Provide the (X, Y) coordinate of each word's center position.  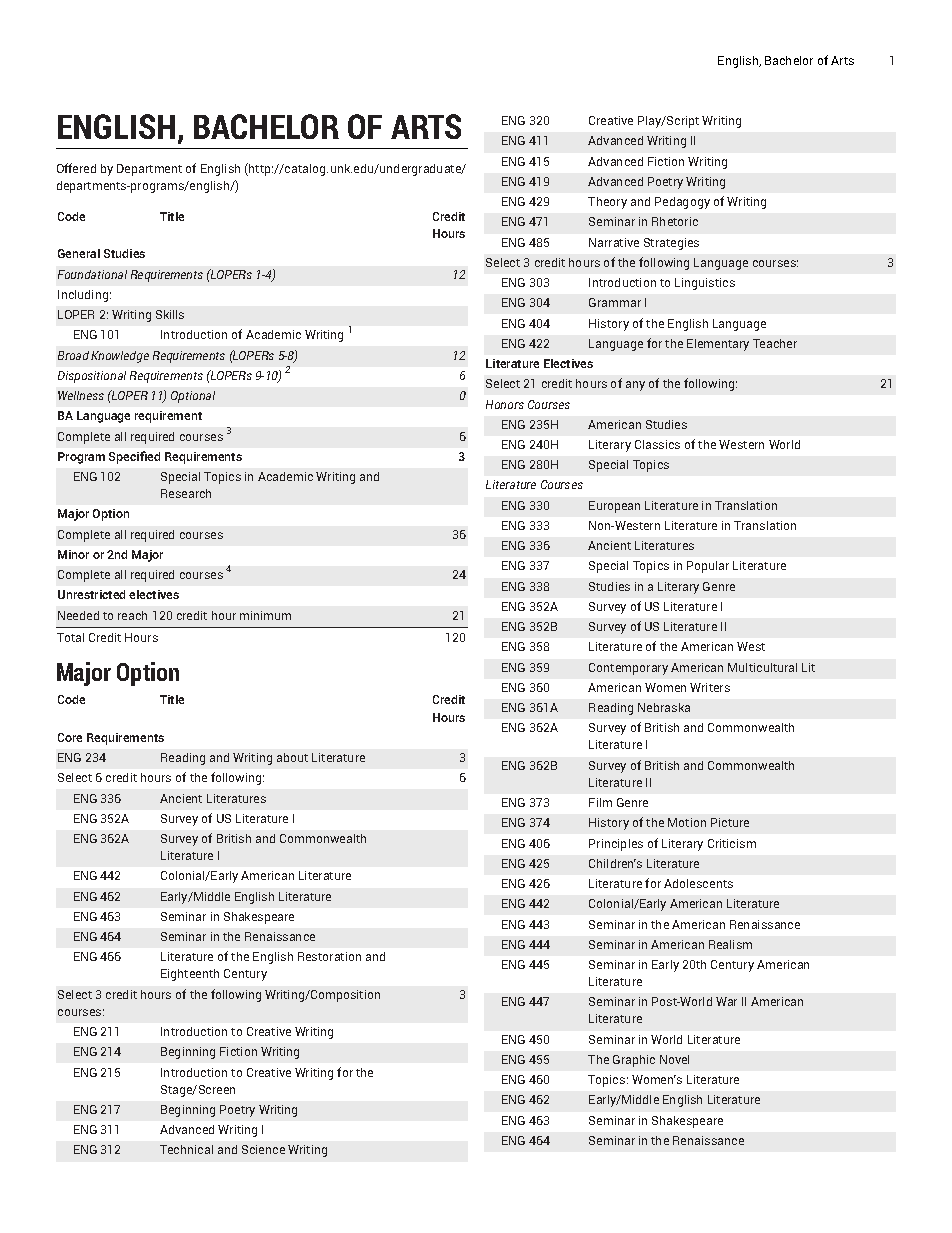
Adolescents (698, 883)
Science (263, 1149)
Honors (505, 404)
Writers (710, 687)
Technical (186, 1149)
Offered (76, 168)
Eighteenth (190, 975)
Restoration (329, 956)
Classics (657, 444)
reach (132, 615)
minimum (265, 615)
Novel (674, 1059)
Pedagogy (682, 203)
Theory (607, 203)
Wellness (81, 395)
